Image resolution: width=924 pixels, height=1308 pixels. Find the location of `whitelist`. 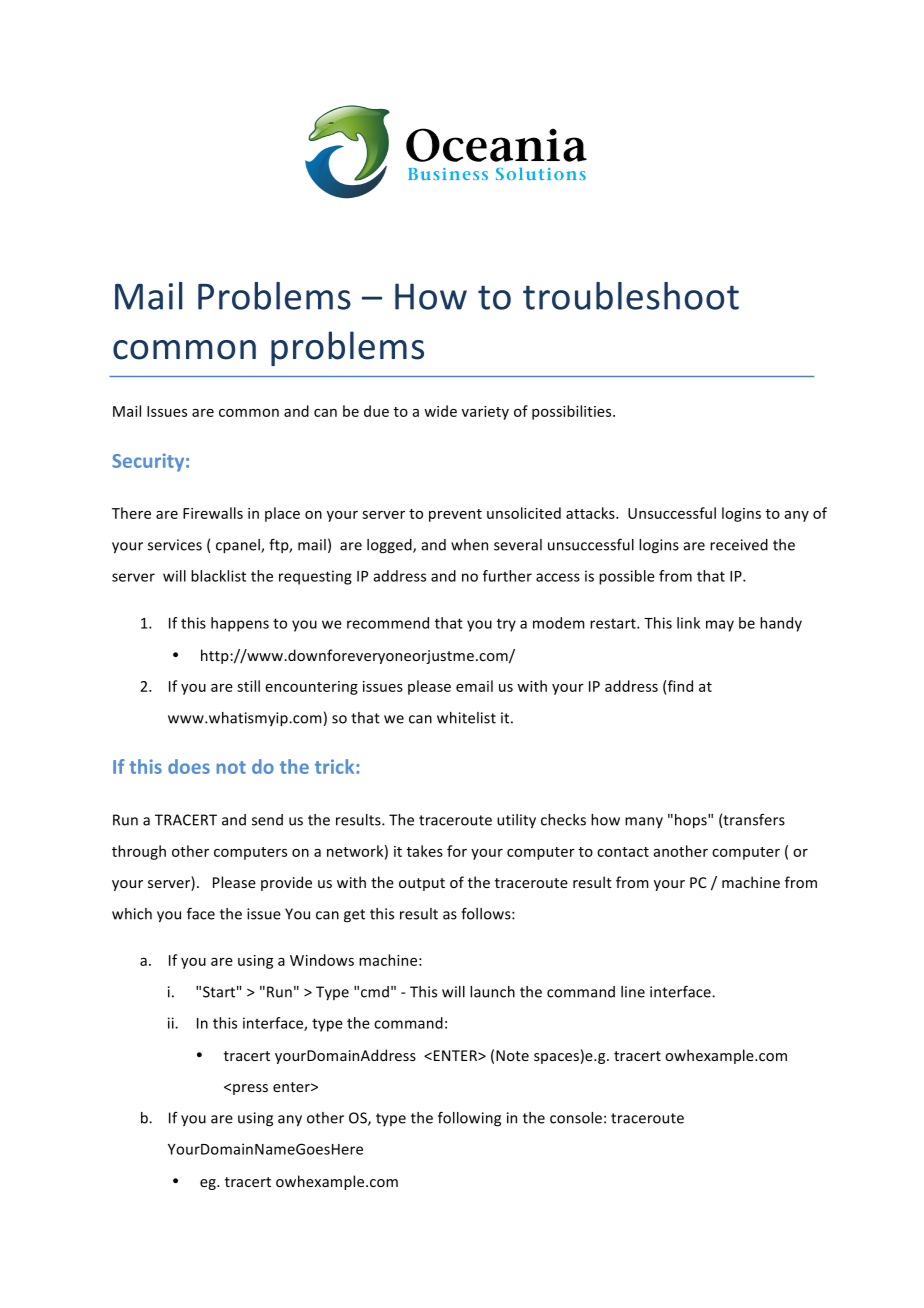

whitelist is located at coordinates (466, 718).
